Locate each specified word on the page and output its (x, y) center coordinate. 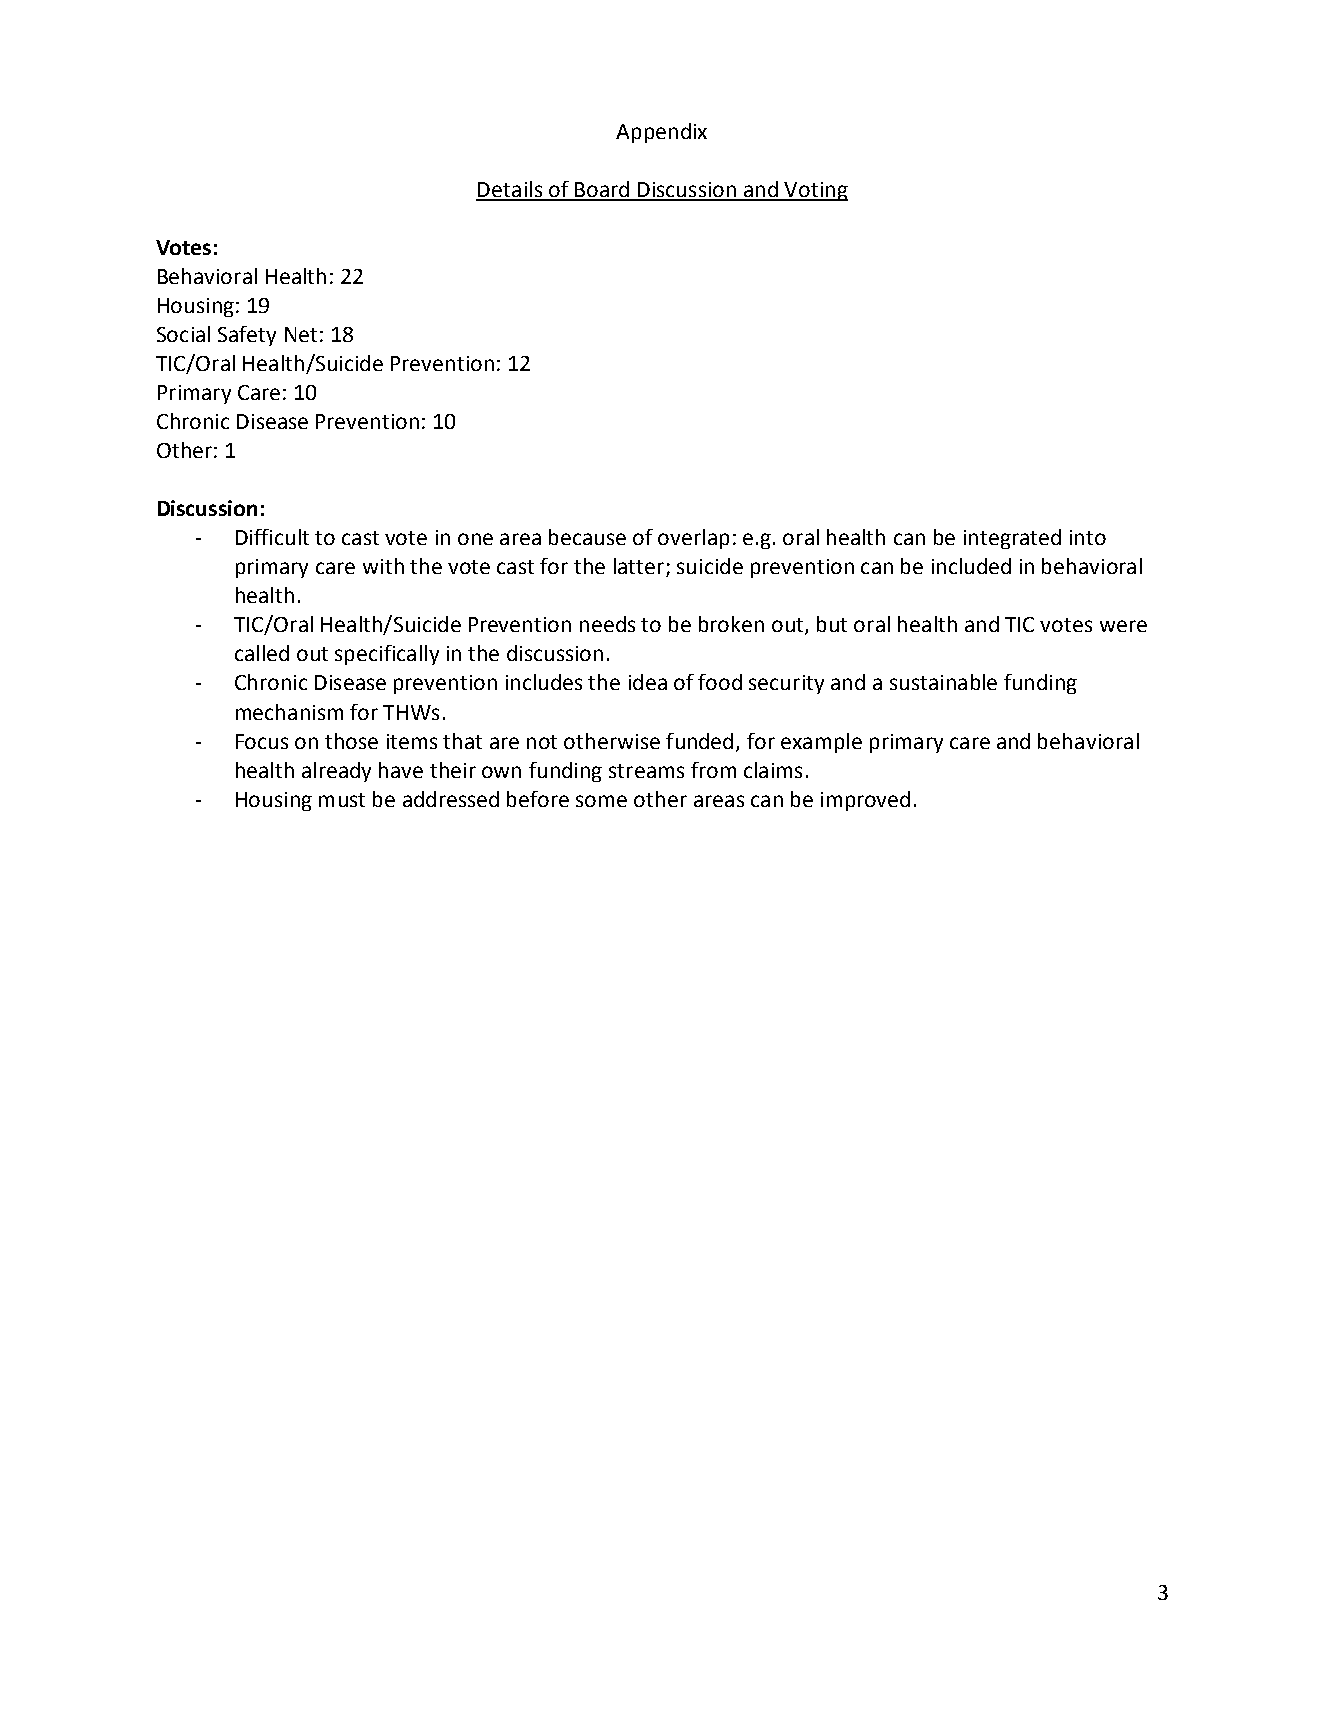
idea (648, 682)
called (262, 653)
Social (183, 334)
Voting (815, 191)
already (336, 772)
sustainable (943, 682)
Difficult (272, 537)
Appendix (661, 133)
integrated (1012, 539)
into (1088, 537)
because (587, 537)
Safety (247, 336)
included (971, 566)
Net (301, 334)
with (383, 566)
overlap (693, 539)
